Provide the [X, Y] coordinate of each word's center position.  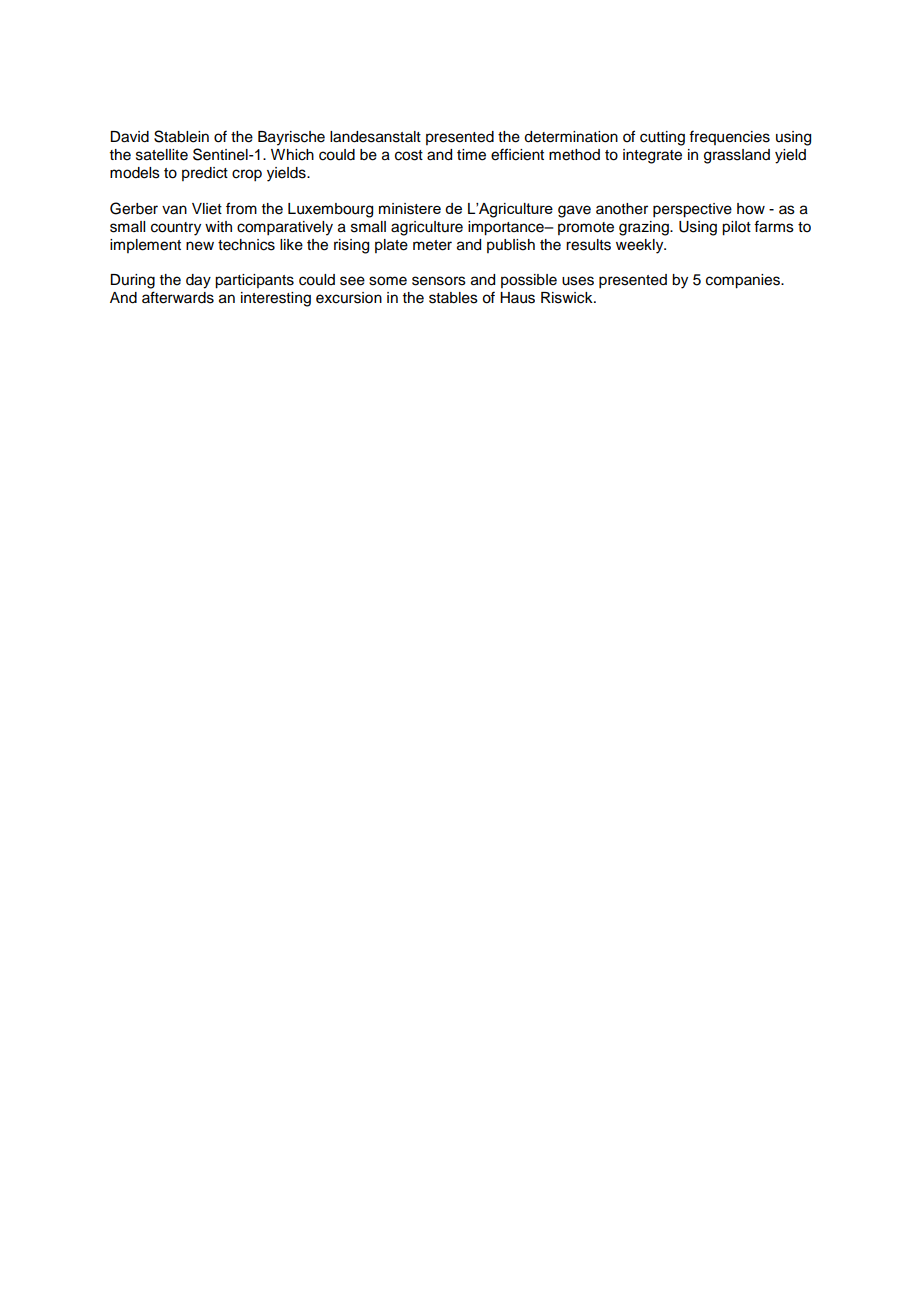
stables [453, 298]
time [471, 155]
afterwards [178, 297]
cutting [662, 138]
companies [744, 281]
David [129, 137]
